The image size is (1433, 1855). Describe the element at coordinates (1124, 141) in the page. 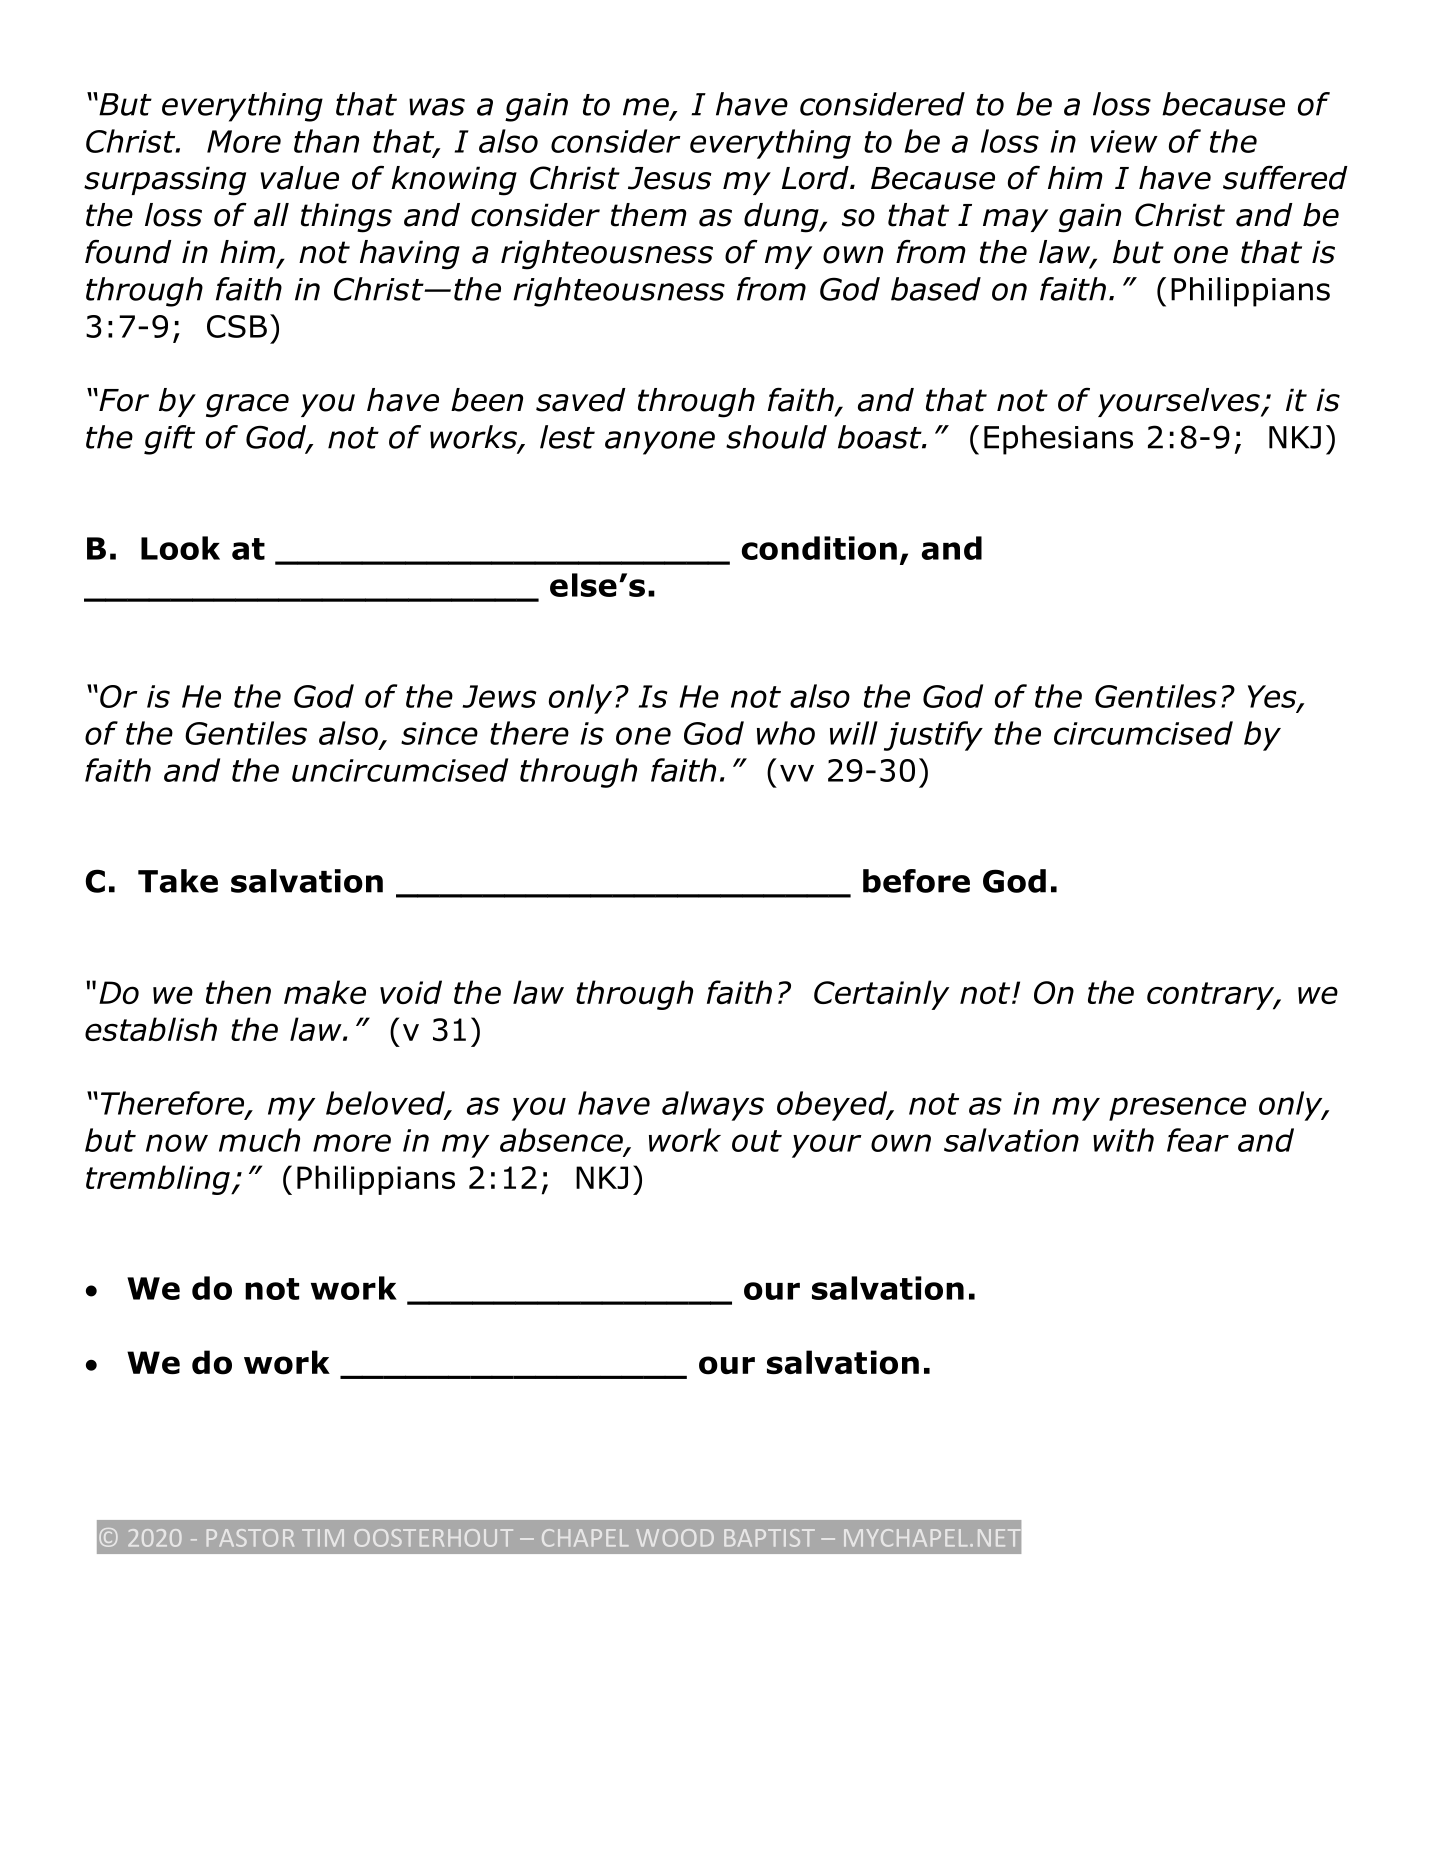

I see `view` at that location.
